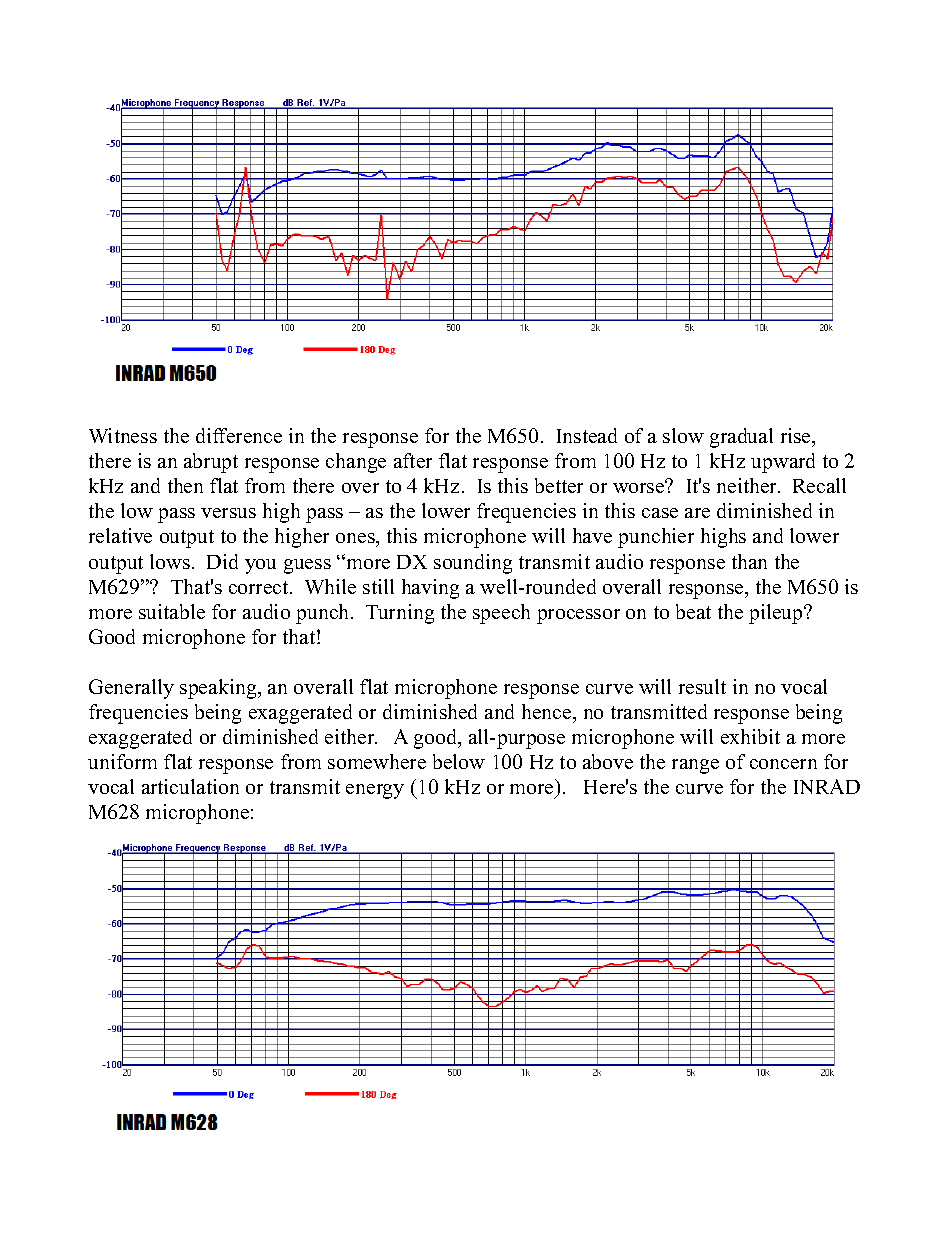 This screenshot has width=952, height=1233. Describe the element at coordinates (695, 766) in the screenshot. I see `range` at that location.
